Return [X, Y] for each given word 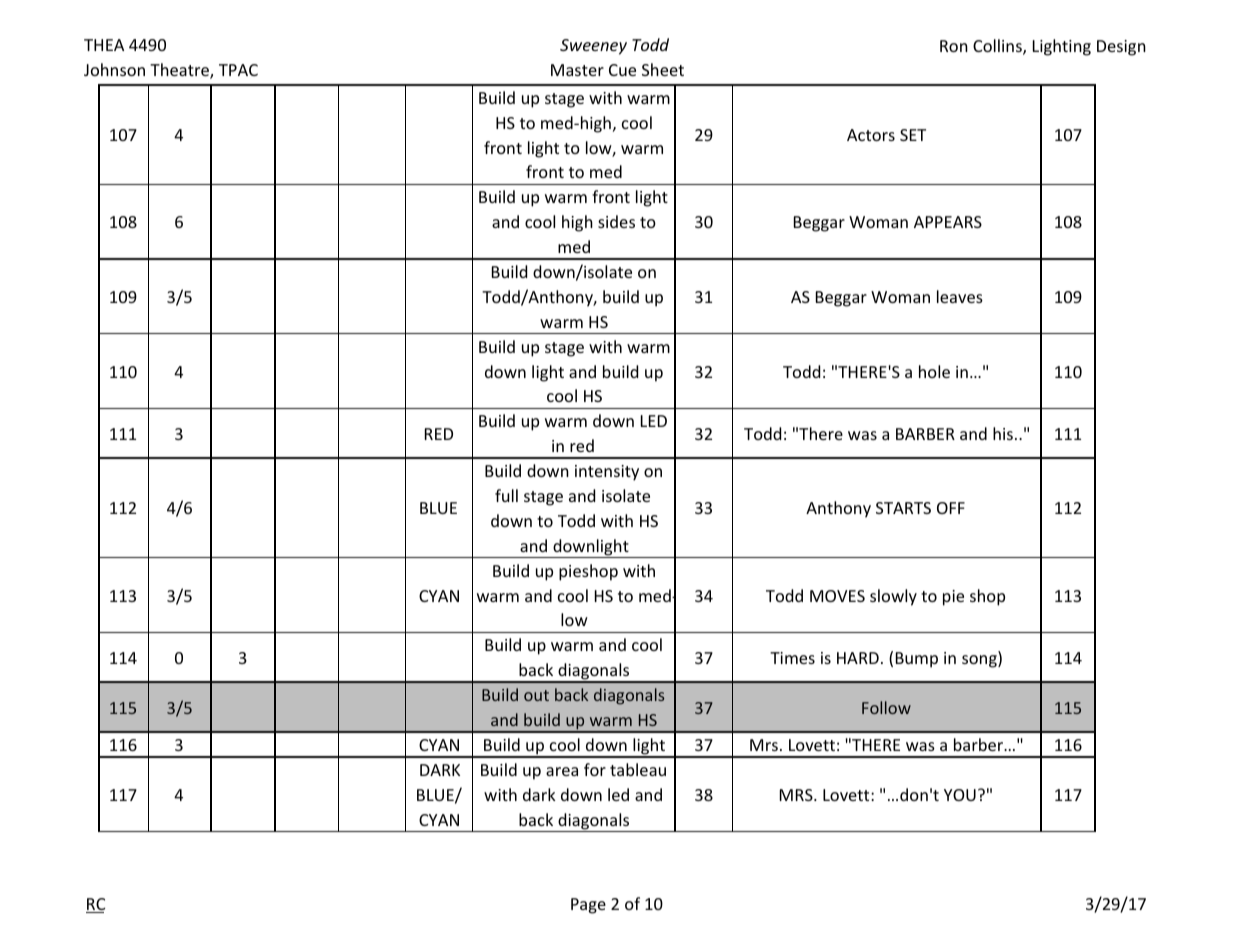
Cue [622, 70]
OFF [951, 508]
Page [588, 906]
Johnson [114, 69]
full [506, 495]
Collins [998, 47]
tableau [638, 769]
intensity [607, 473]
